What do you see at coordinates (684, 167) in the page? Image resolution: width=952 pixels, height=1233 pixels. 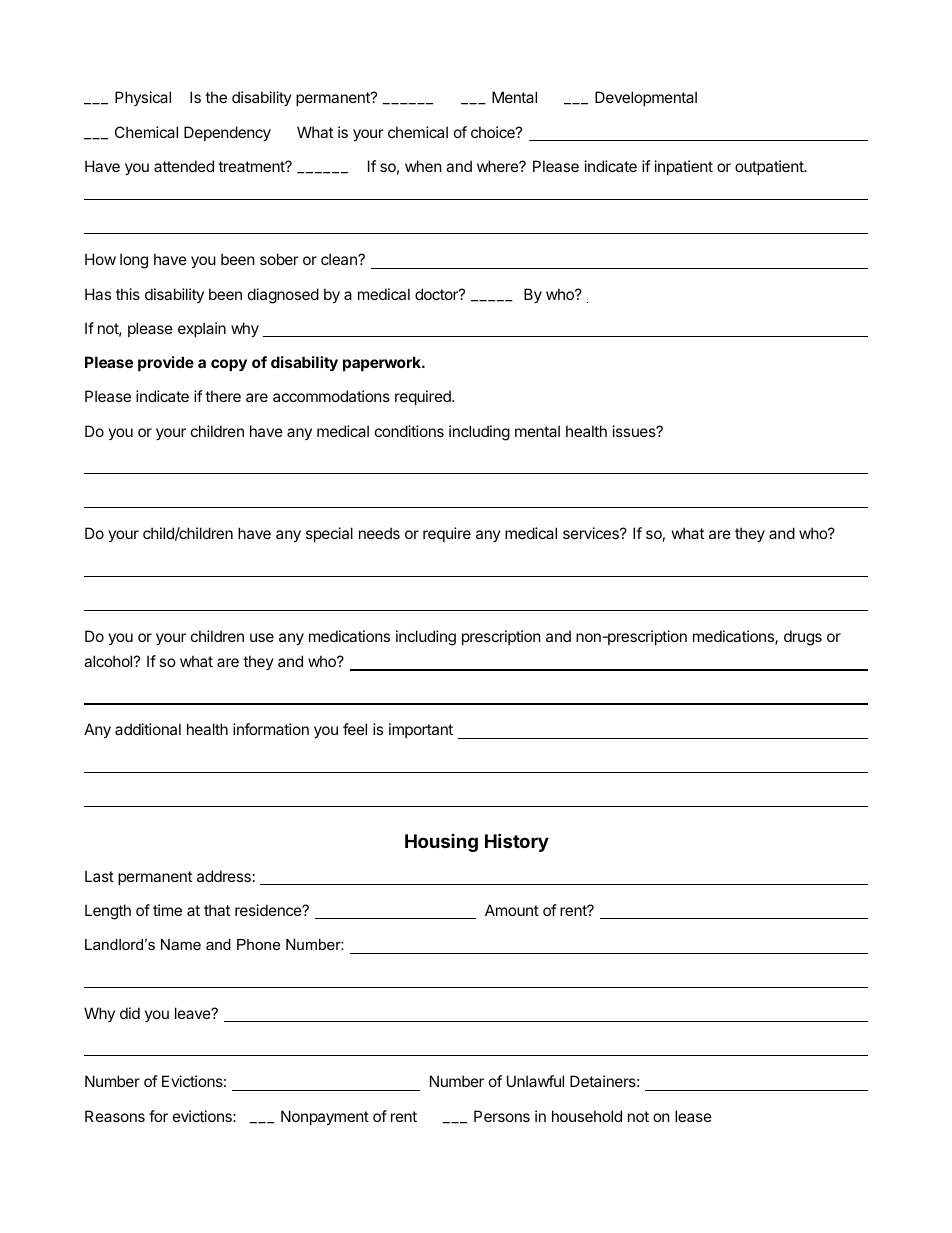 I see `inpatient` at bounding box center [684, 167].
